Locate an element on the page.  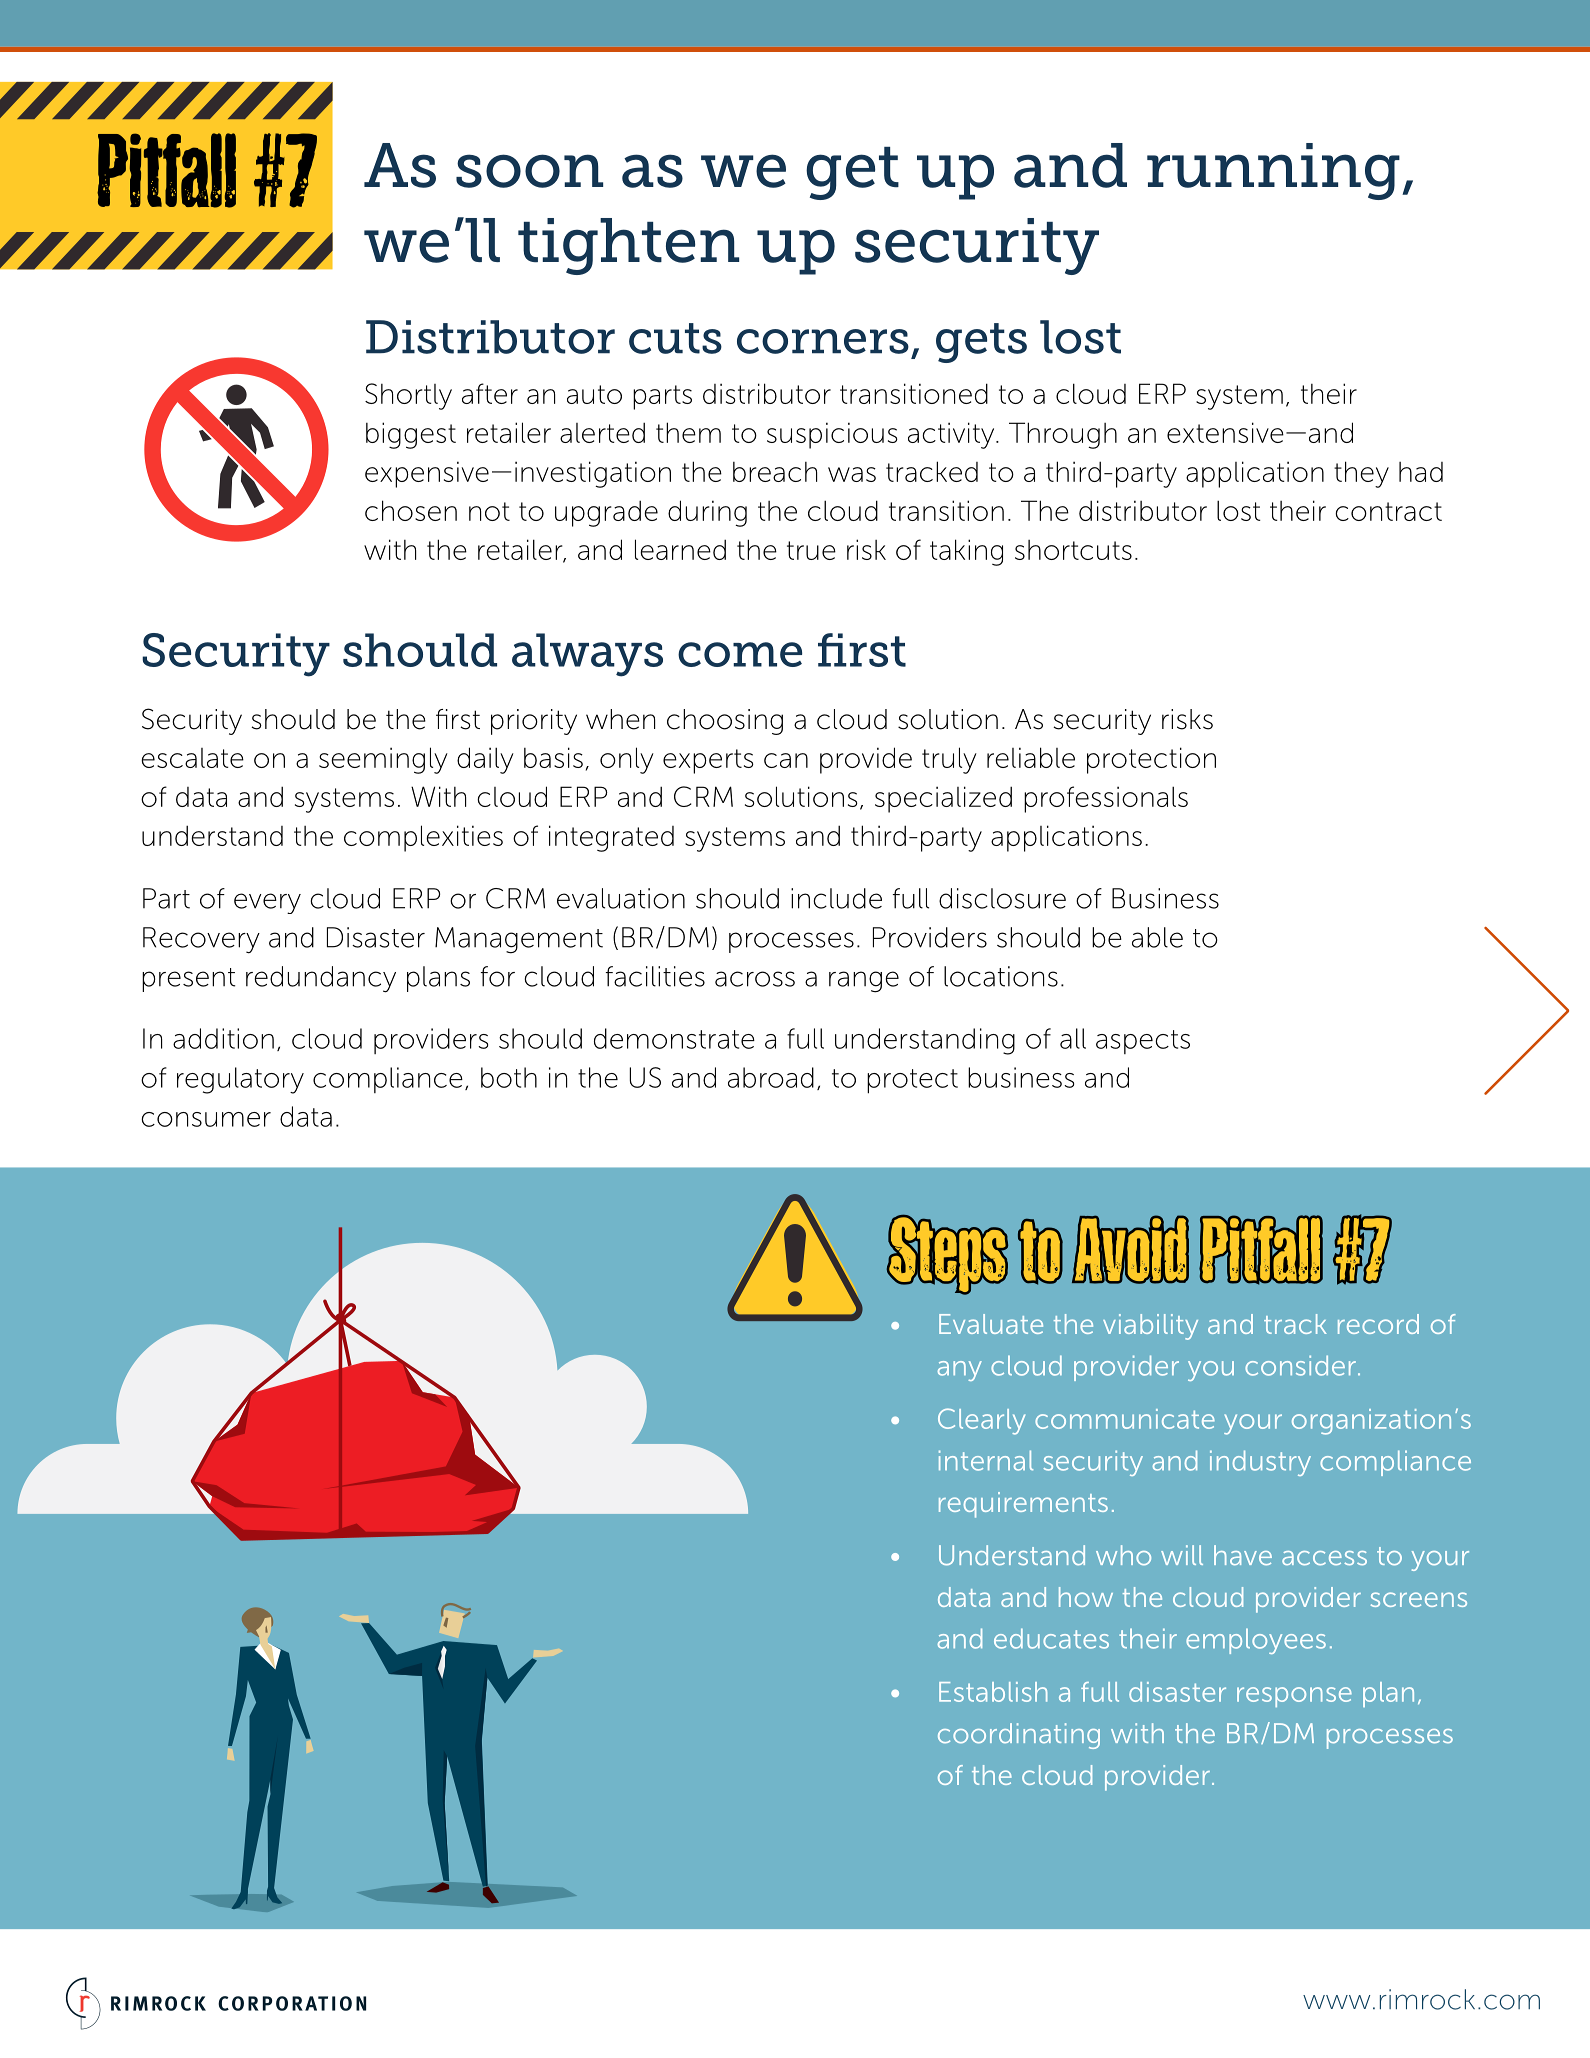
abroad is located at coordinates (771, 1077).
